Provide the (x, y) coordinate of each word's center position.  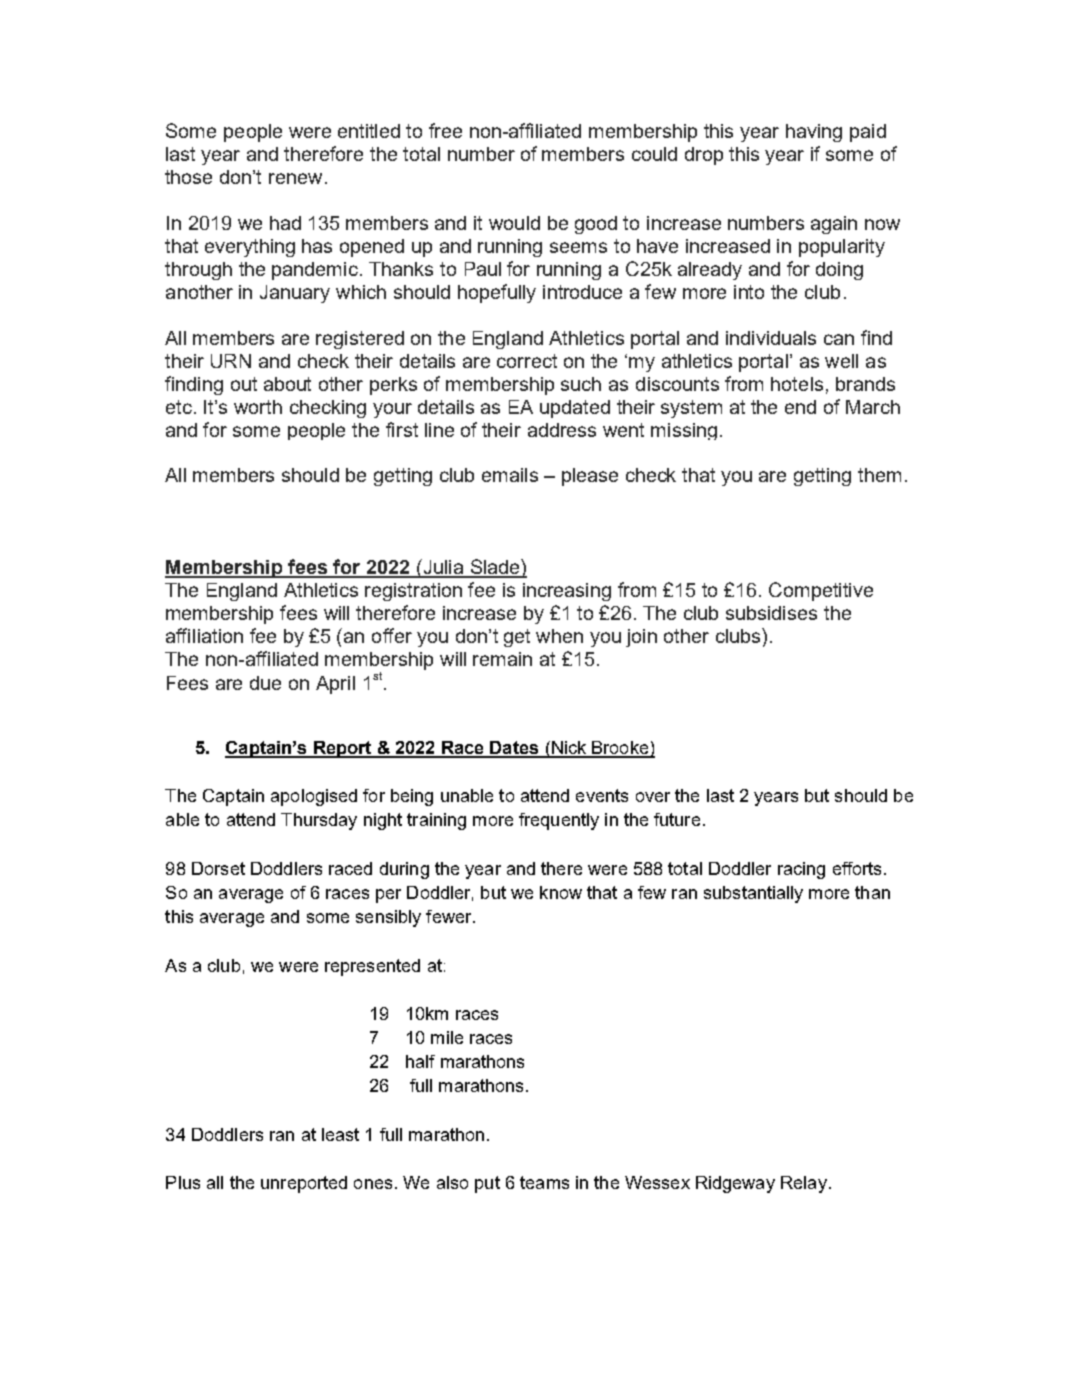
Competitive (821, 591)
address (562, 430)
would (514, 223)
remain (502, 659)
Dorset (218, 868)
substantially (753, 894)
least (340, 1134)
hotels (797, 384)
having (814, 133)
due (265, 683)
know (561, 892)
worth (258, 407)
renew (295, 178)
